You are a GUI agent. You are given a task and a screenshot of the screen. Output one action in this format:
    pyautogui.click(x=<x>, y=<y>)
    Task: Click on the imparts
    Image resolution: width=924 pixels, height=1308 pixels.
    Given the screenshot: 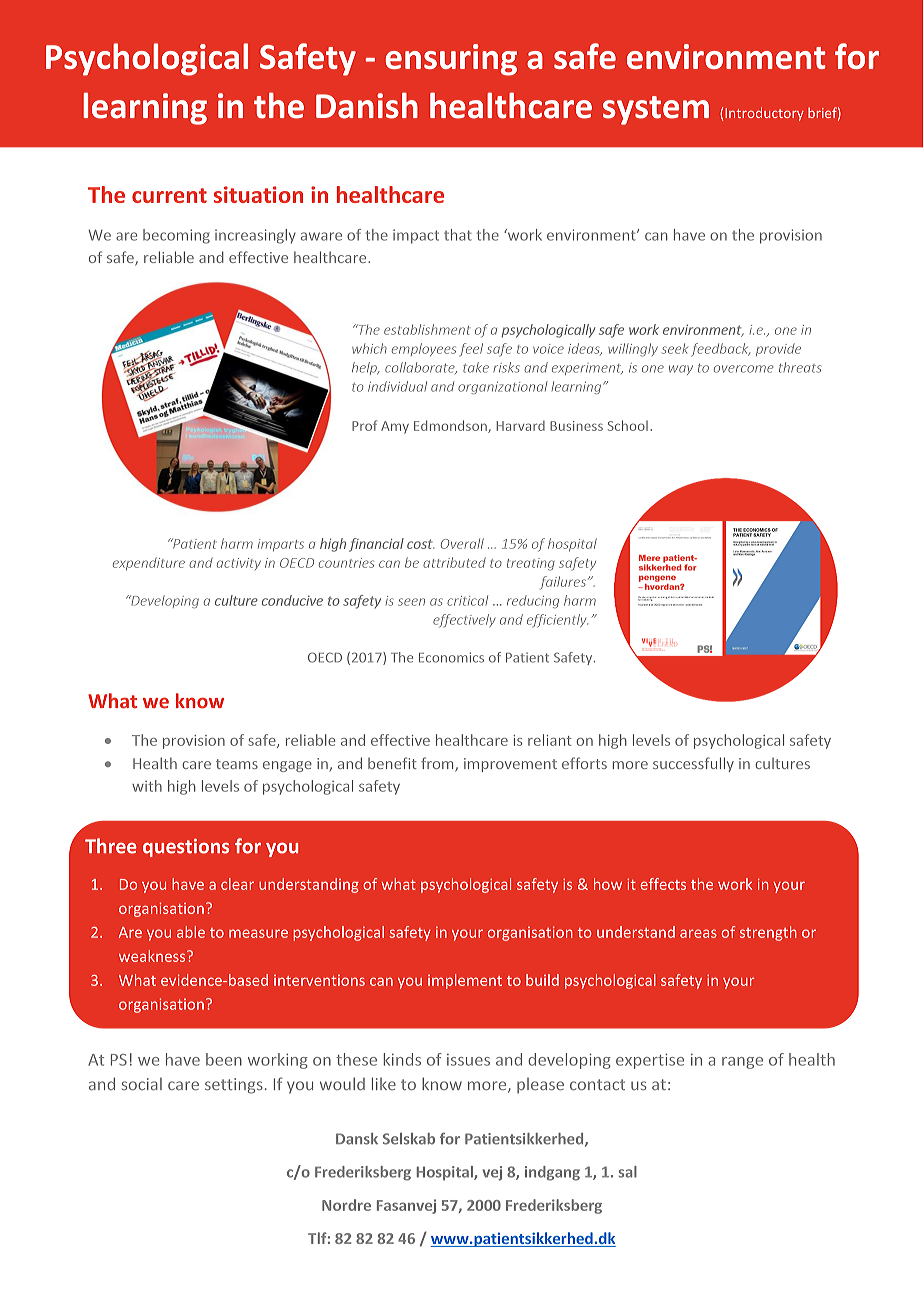 What is the action you would take?
    pyautogui.click(x=281, y=545)
